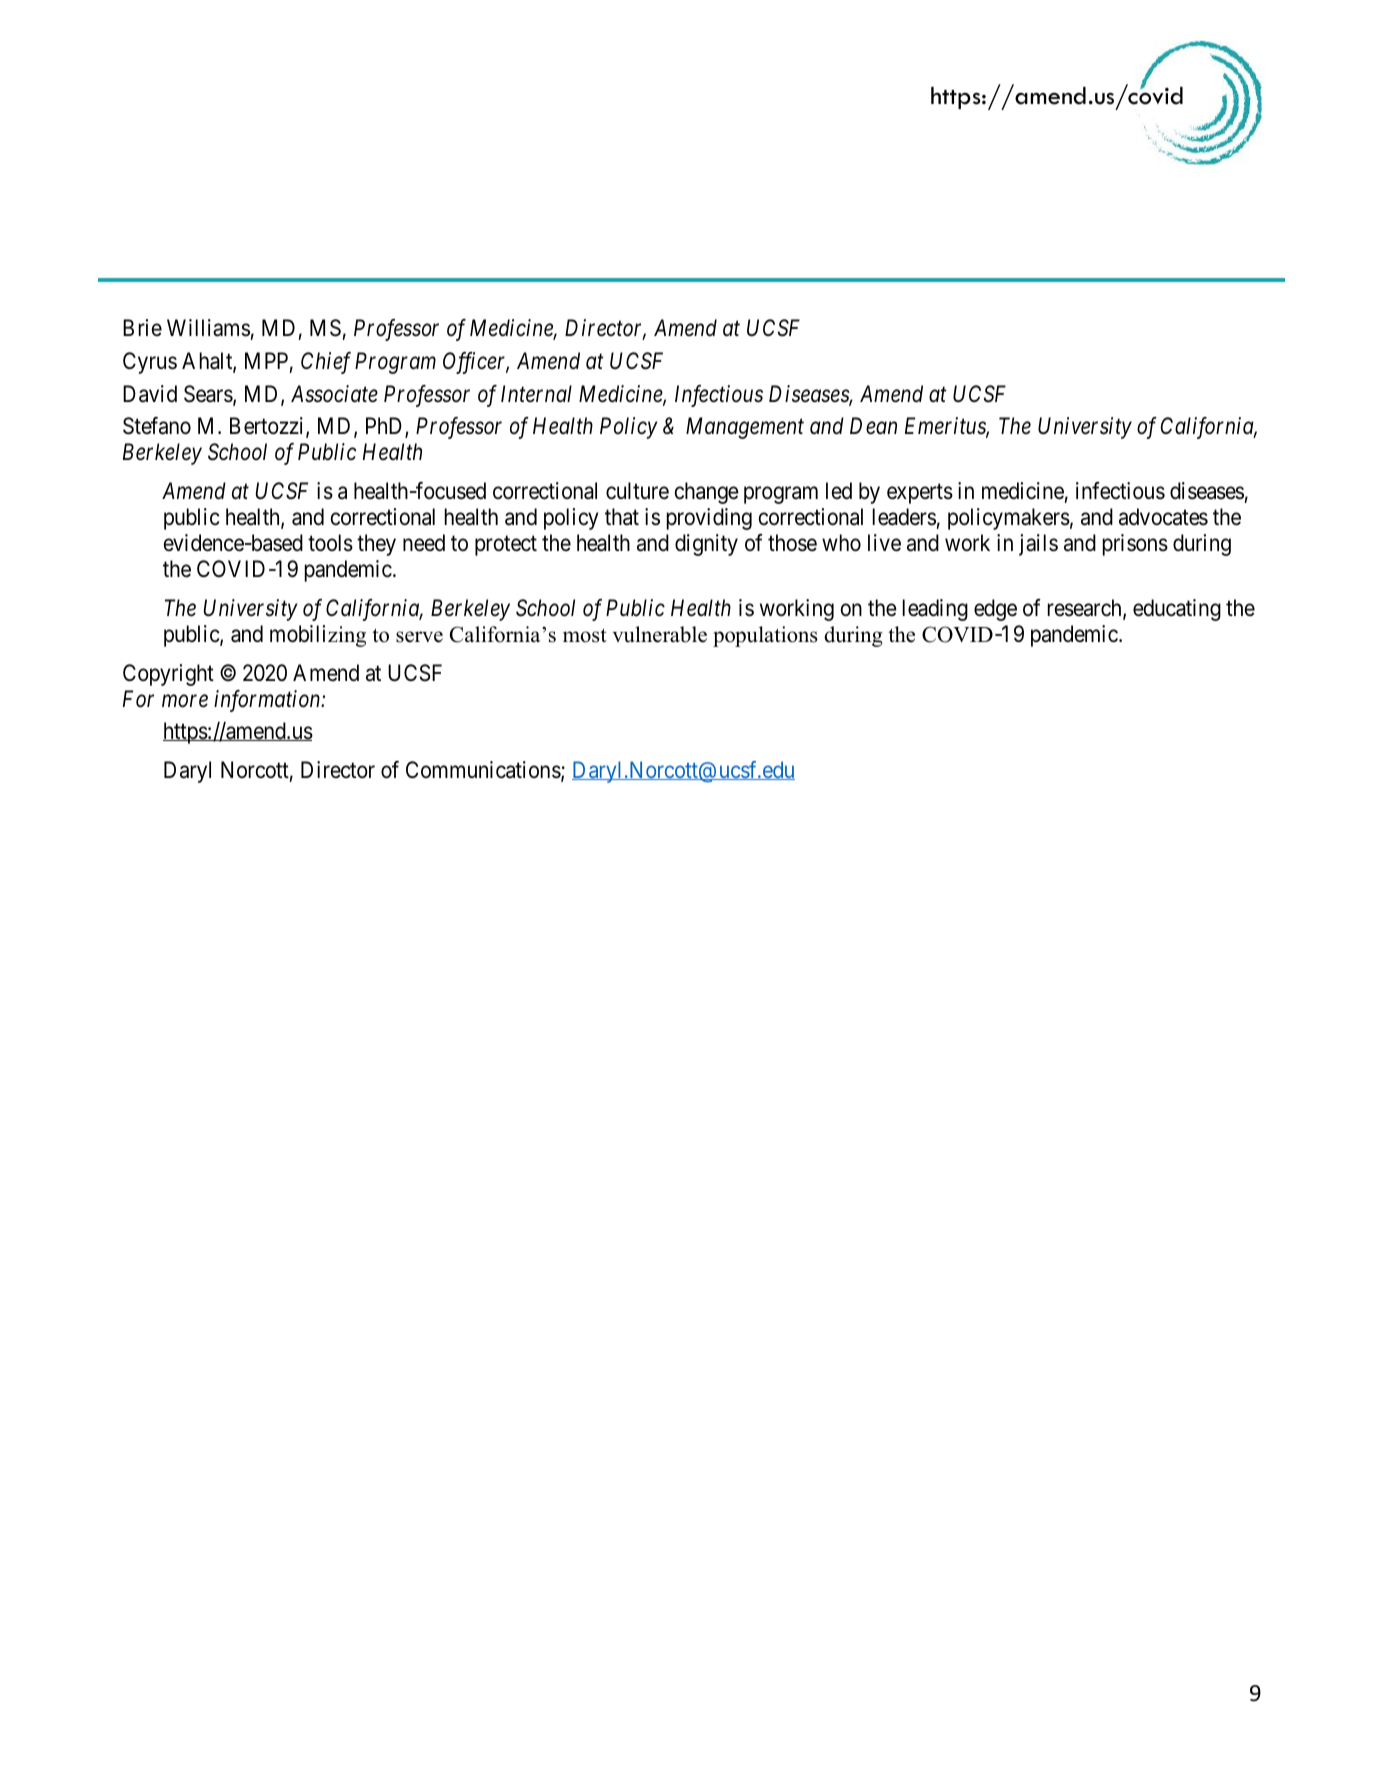  I want to click on mobilizing, so click(318, 636).
